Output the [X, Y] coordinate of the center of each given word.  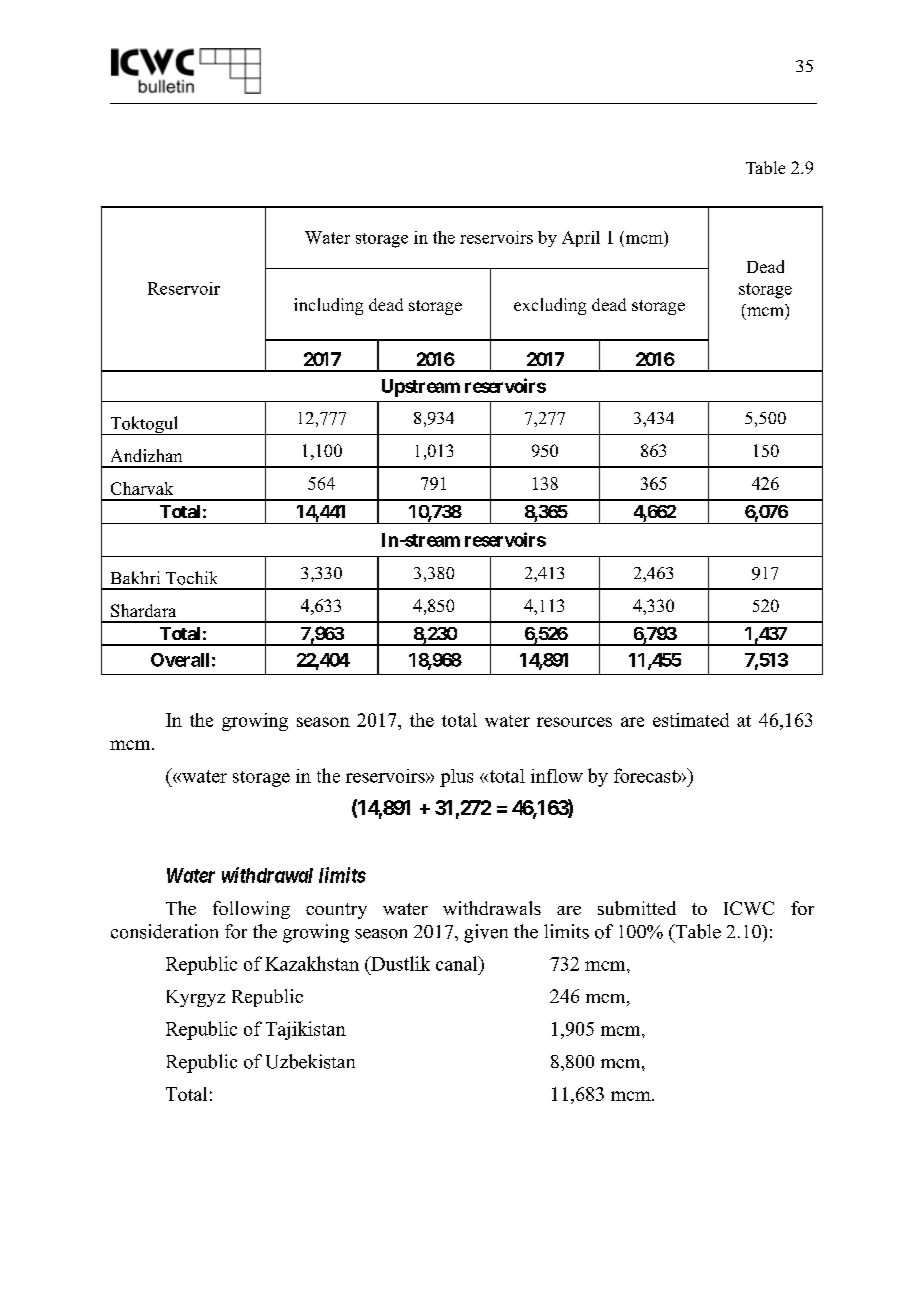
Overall [180, 660]
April [581, 239]
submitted [637, 908]
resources [574, 722]
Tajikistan [306, 1030]
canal [458, 963]
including [328, 306]
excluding [550, 306]
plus [456, 778]
